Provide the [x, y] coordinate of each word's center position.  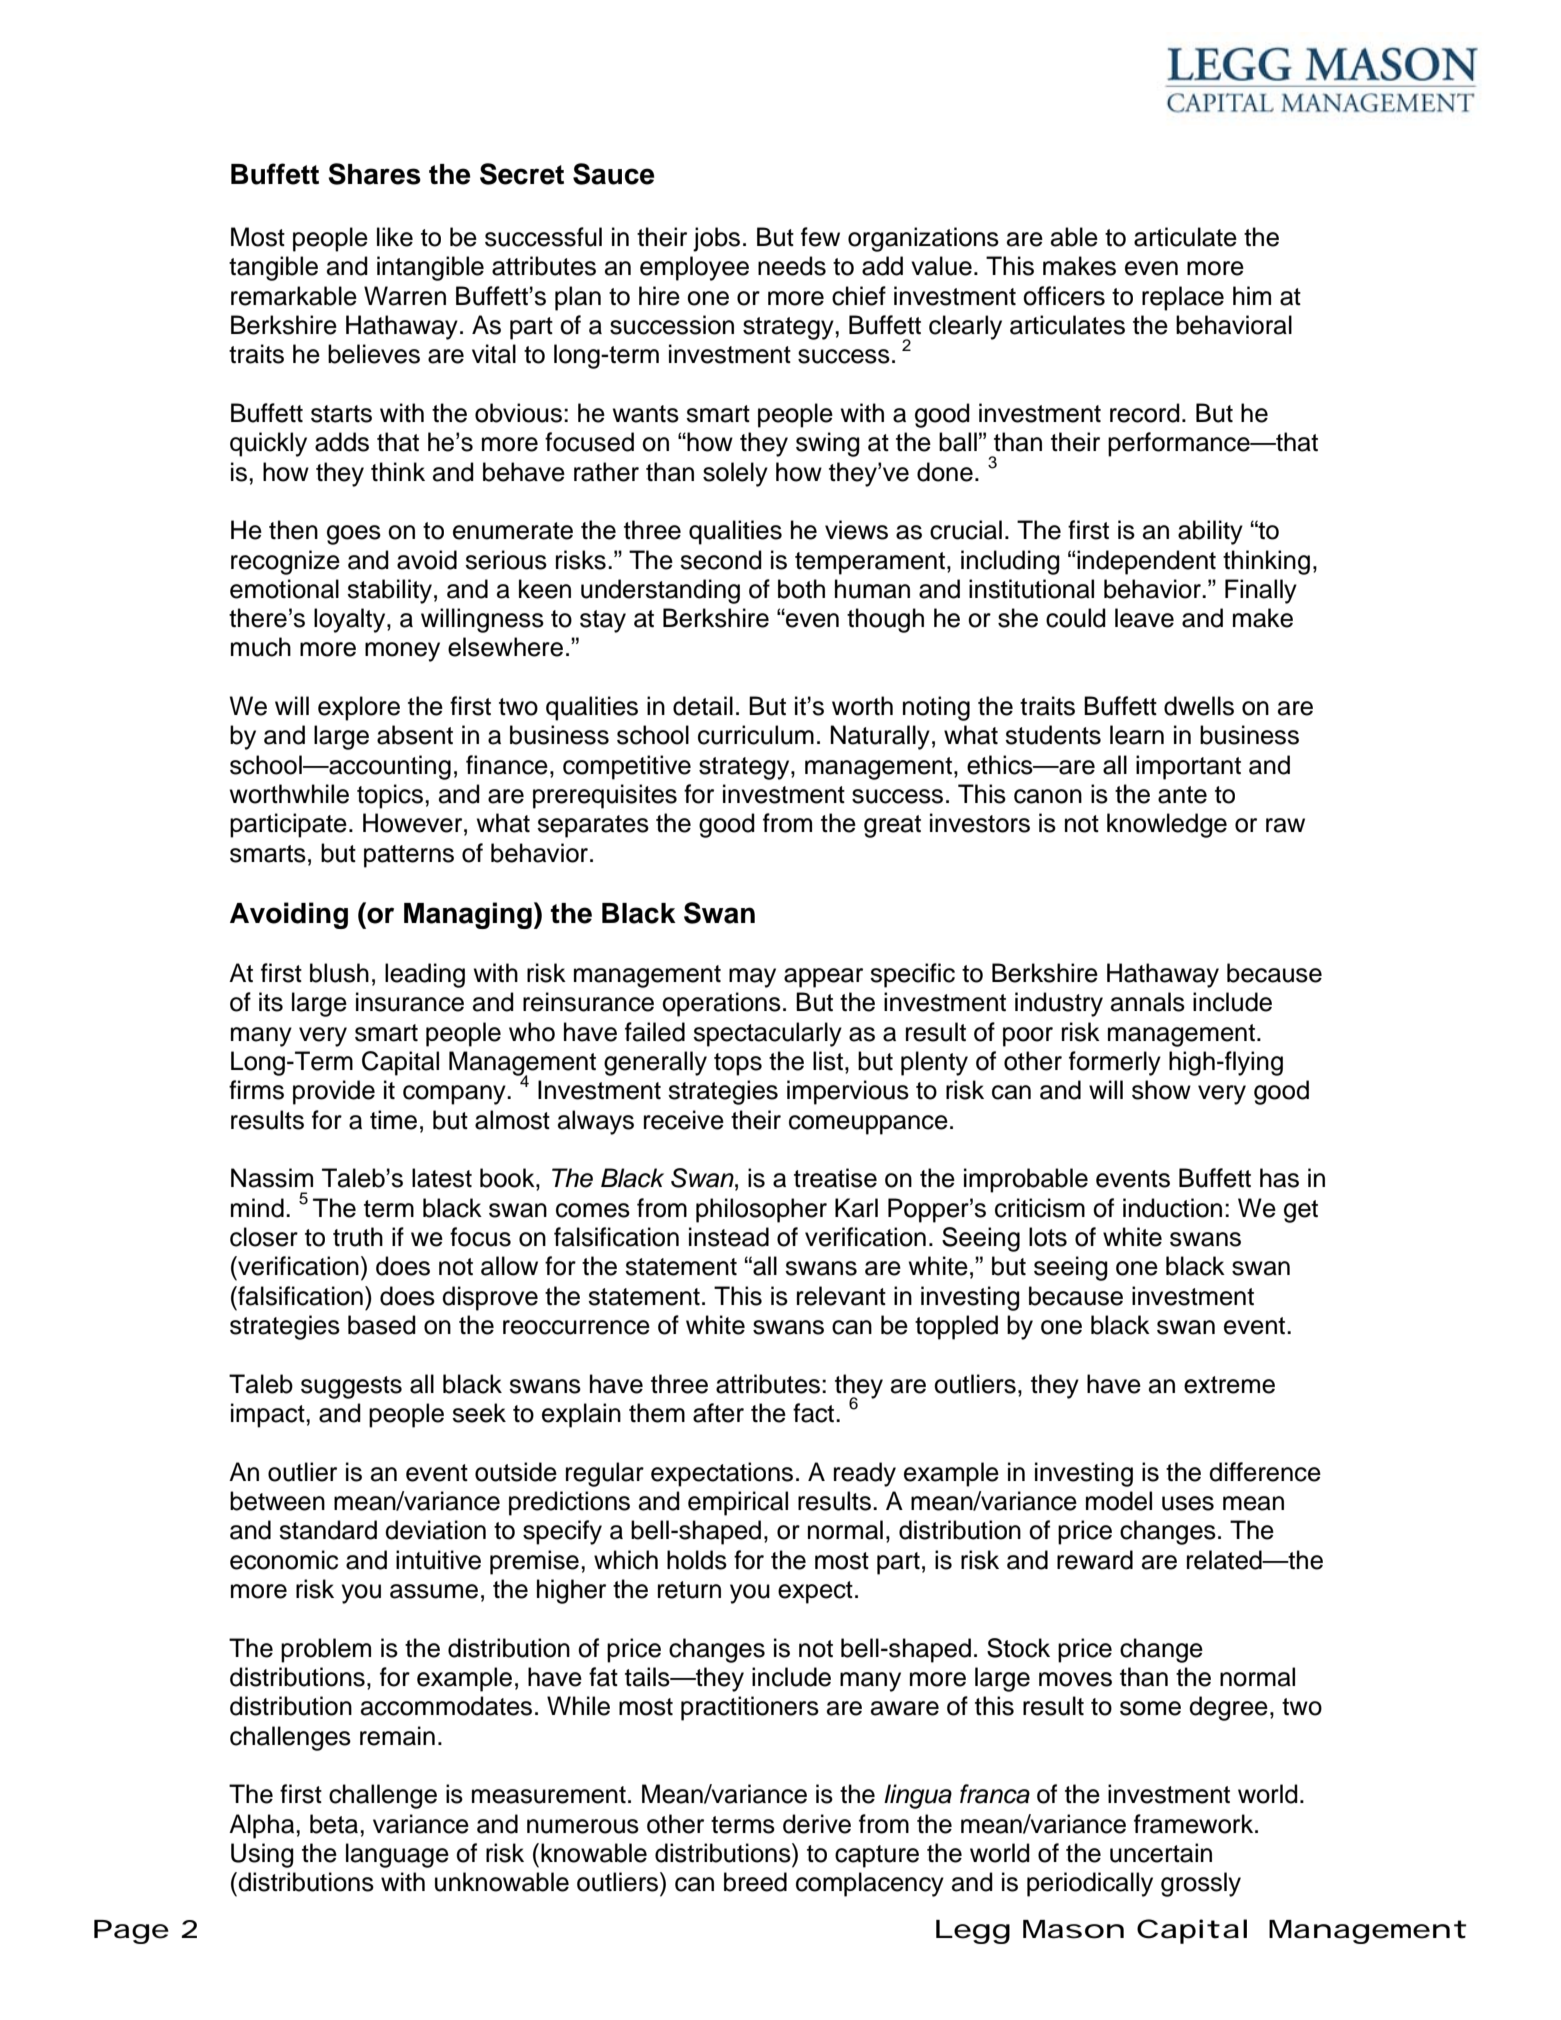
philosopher [761, 1210]
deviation [435, 1530]
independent [1146, 562]
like [395, 237]
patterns [409, 856]
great [892, 826]
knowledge [1167, 825]
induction [1172, 1208]
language [397, 1855]
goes [354, 535]
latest [442, 1178]
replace [1183, 298]
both [801, 589]
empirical [738, 1503]
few [820, 237]
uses [1188, 1503]
